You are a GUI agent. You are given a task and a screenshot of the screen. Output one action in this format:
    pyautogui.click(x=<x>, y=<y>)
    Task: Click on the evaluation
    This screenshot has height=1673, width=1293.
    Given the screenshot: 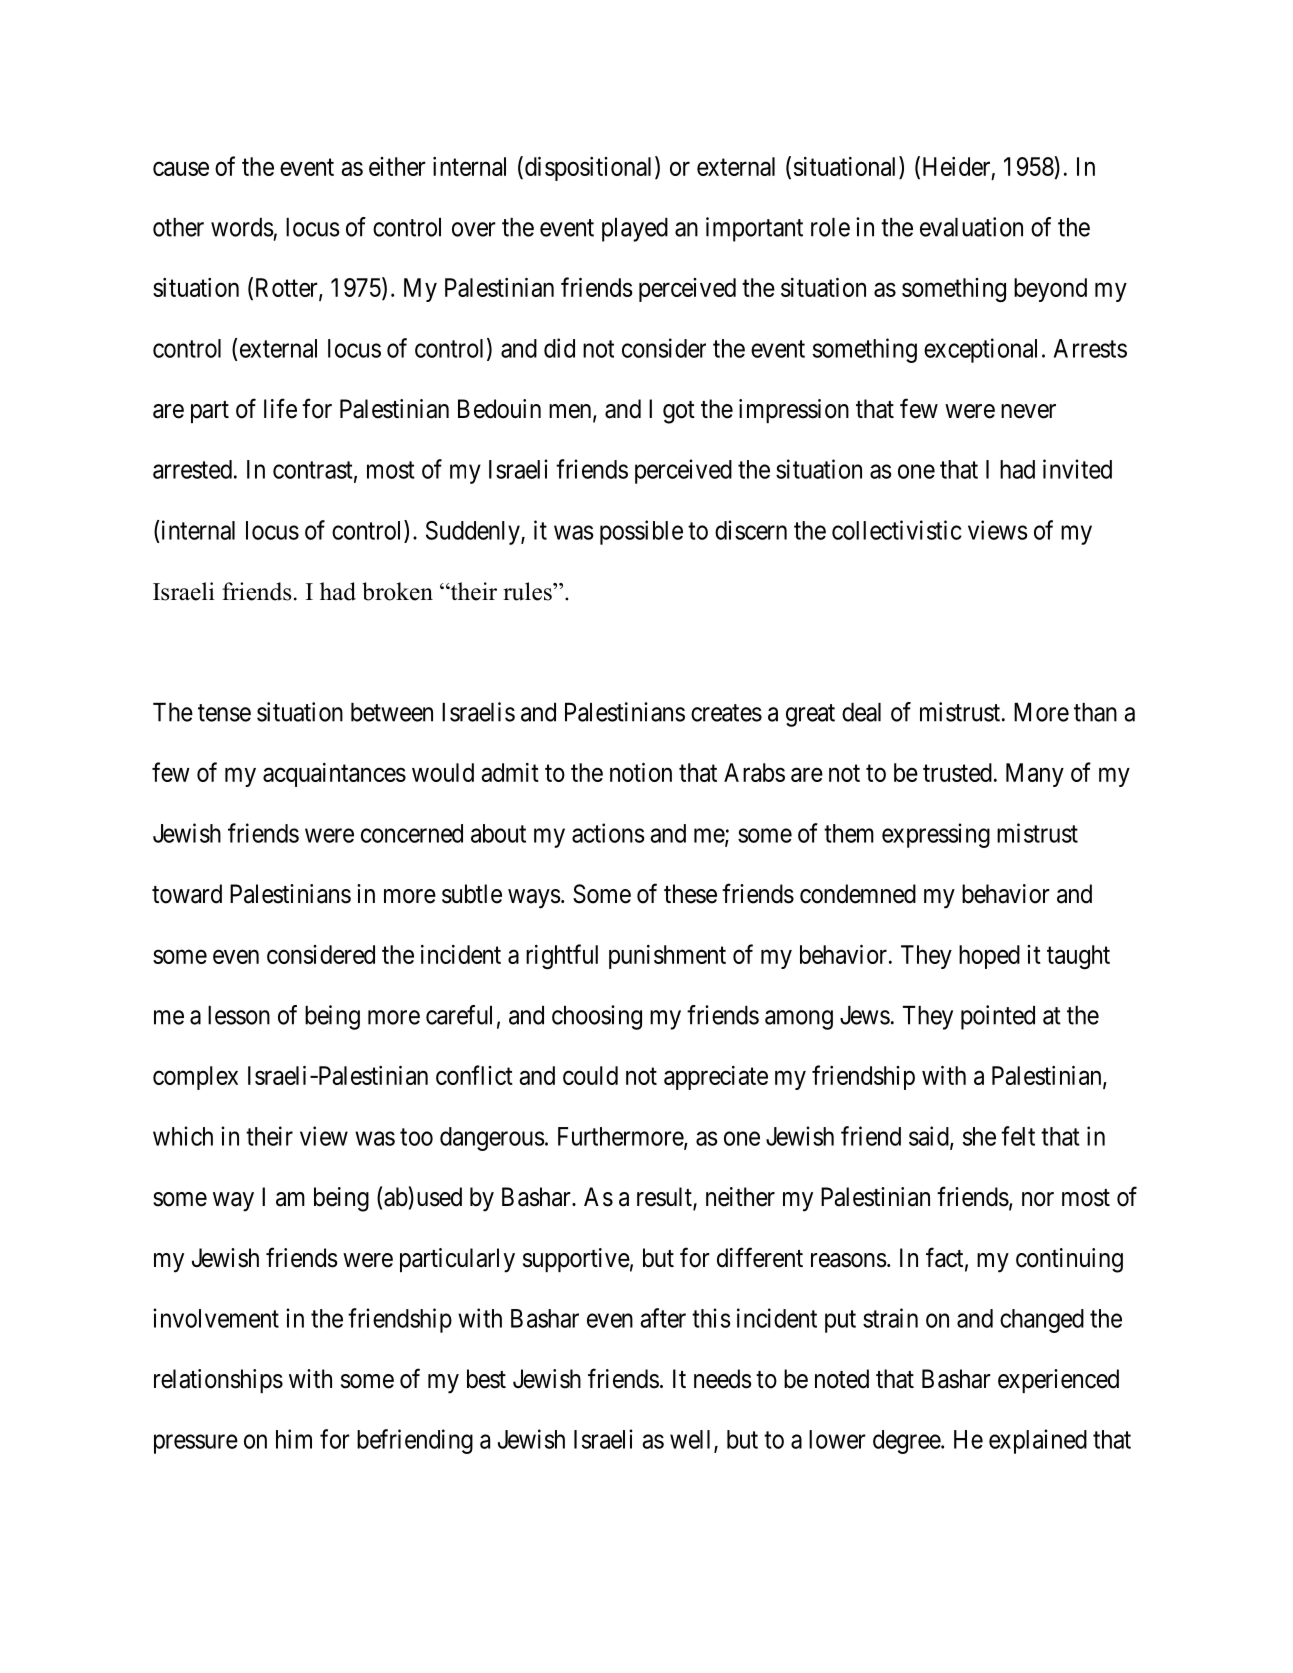 What is the action you would take?
    pyautogui.click(x=971, y=227)
